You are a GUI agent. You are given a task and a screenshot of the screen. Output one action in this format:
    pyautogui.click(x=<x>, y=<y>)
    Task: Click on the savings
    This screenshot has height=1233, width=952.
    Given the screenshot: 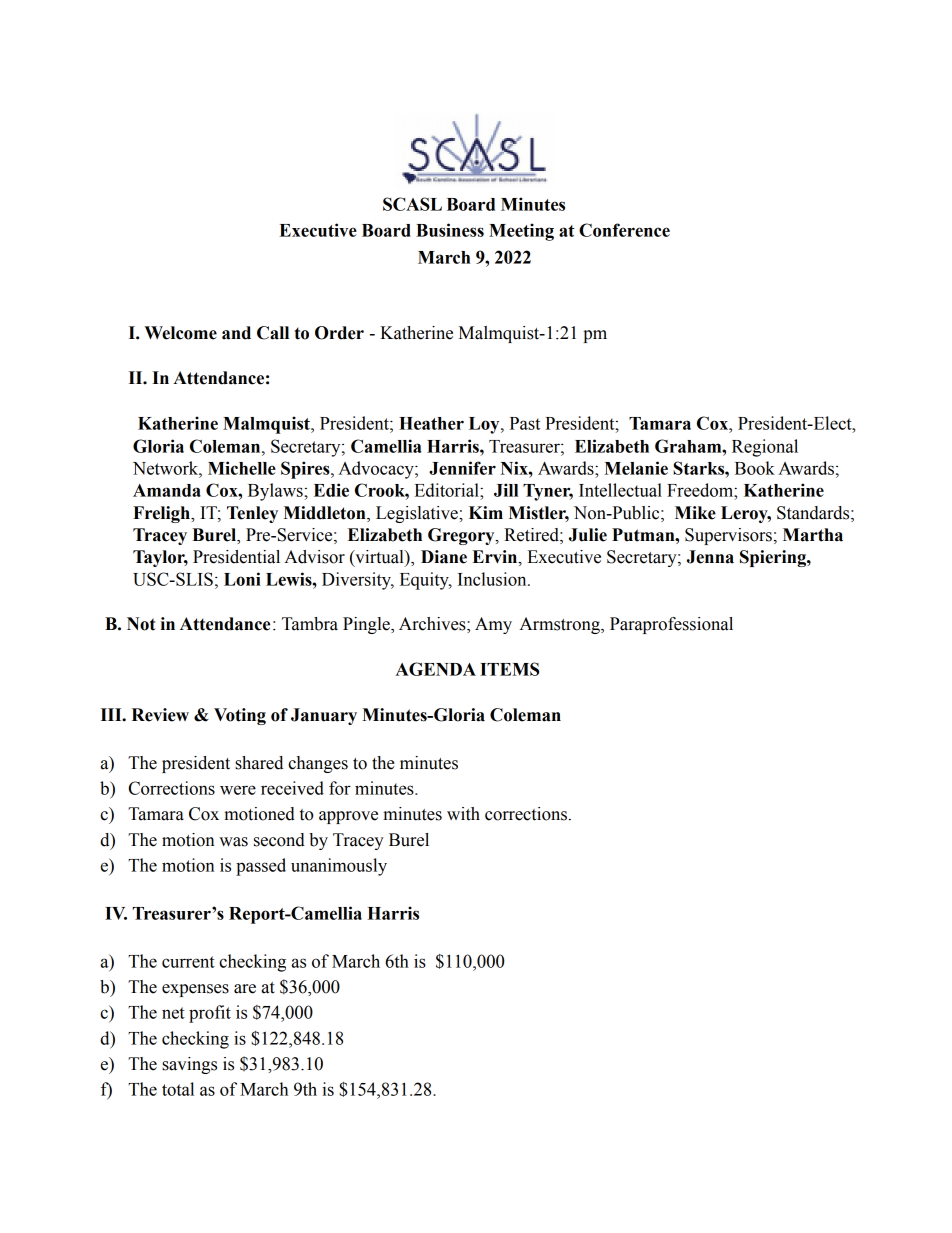 What is the action you would take?
    pyautogui.click(x=189, y=1065)
